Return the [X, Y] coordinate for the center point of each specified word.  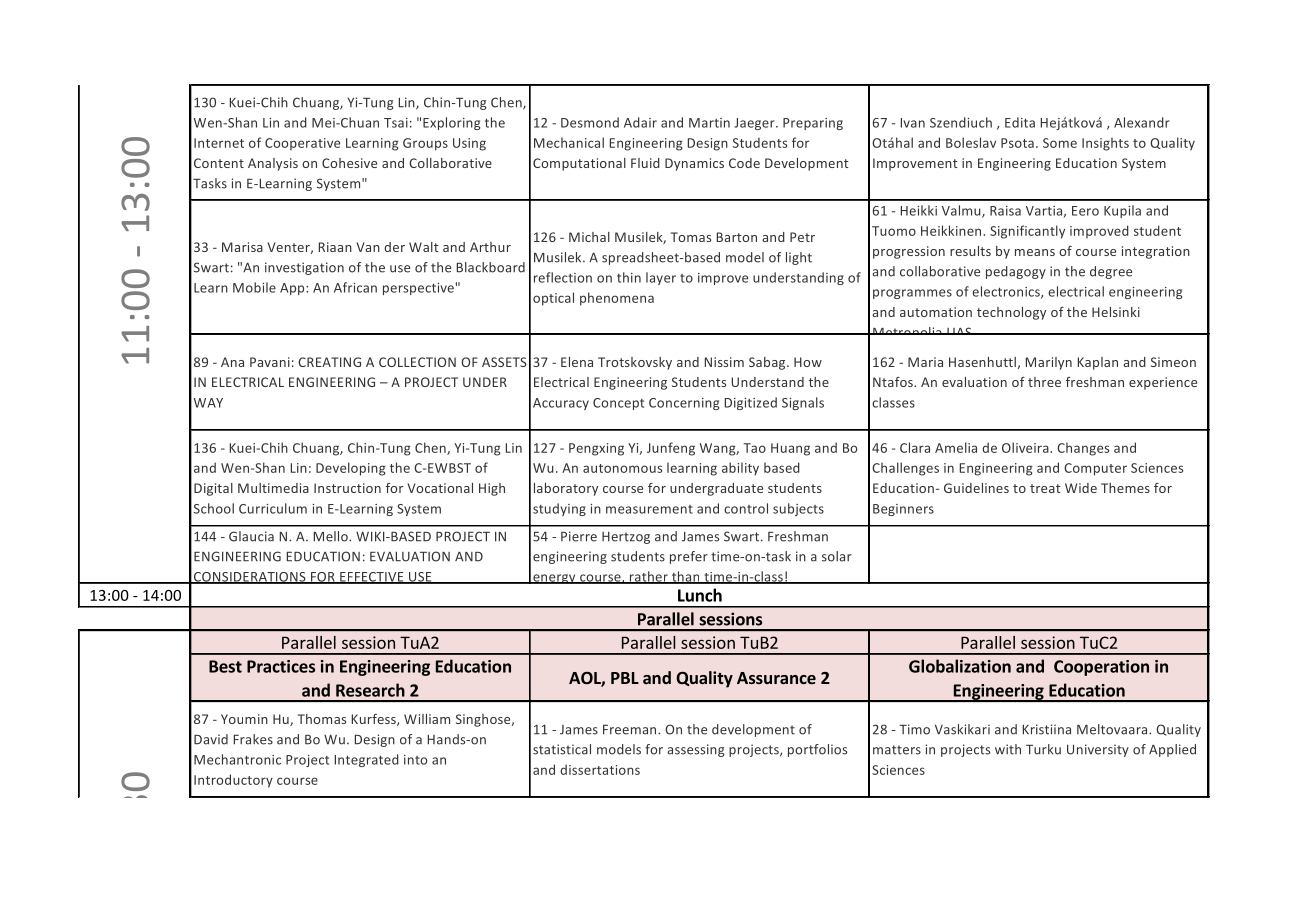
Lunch [700, 595]
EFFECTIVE [372, 578]
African [355, 287]
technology [1011, 313]
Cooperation [1101, 668]
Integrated [367, 760]
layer [661, 278]
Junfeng [671, 449]
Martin [709, 123]
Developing [351, 469]
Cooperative [302, 144]
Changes [1083, 449]
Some [1060, 143]
